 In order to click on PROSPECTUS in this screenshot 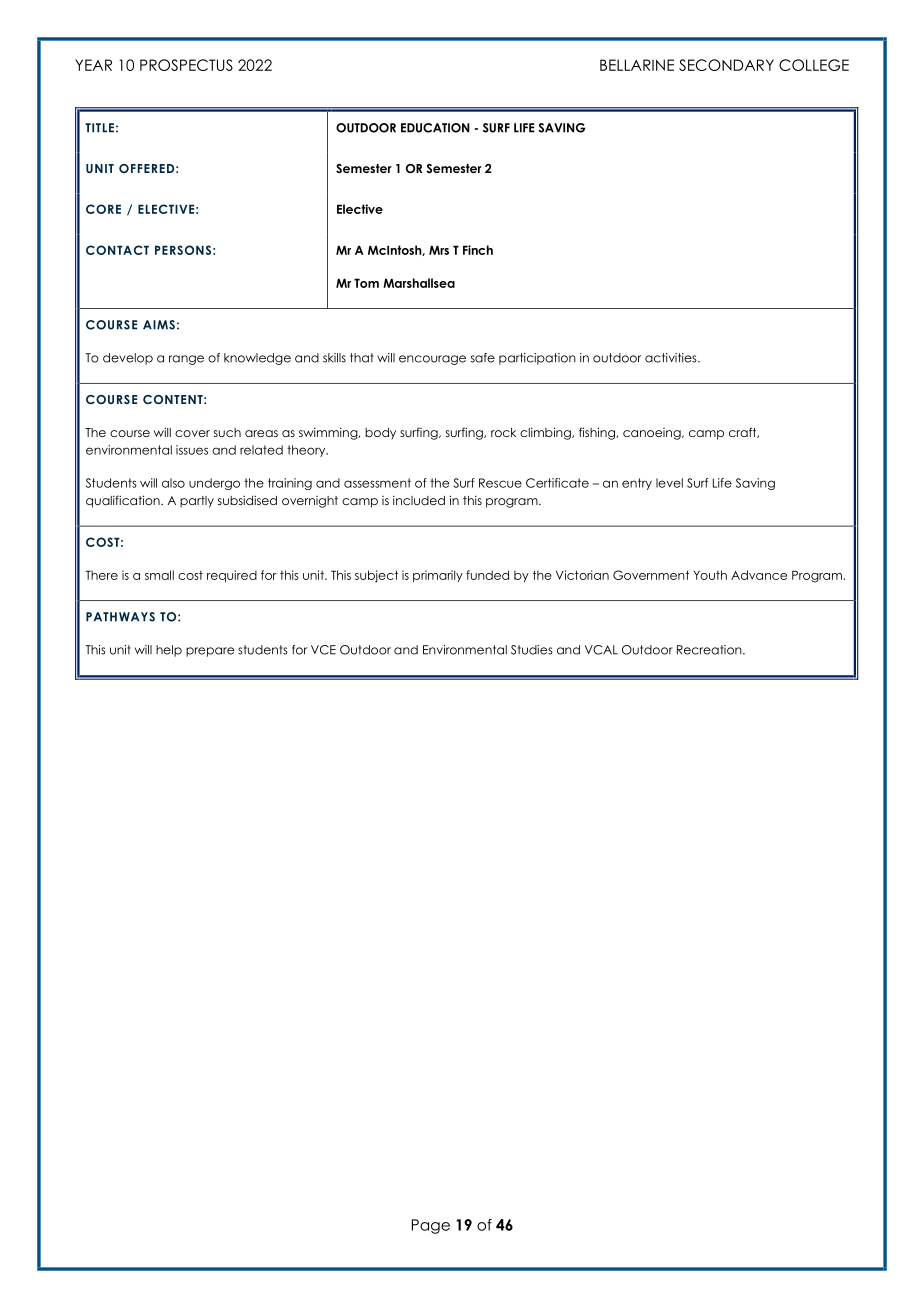, I will do `click(186, 65)`.
